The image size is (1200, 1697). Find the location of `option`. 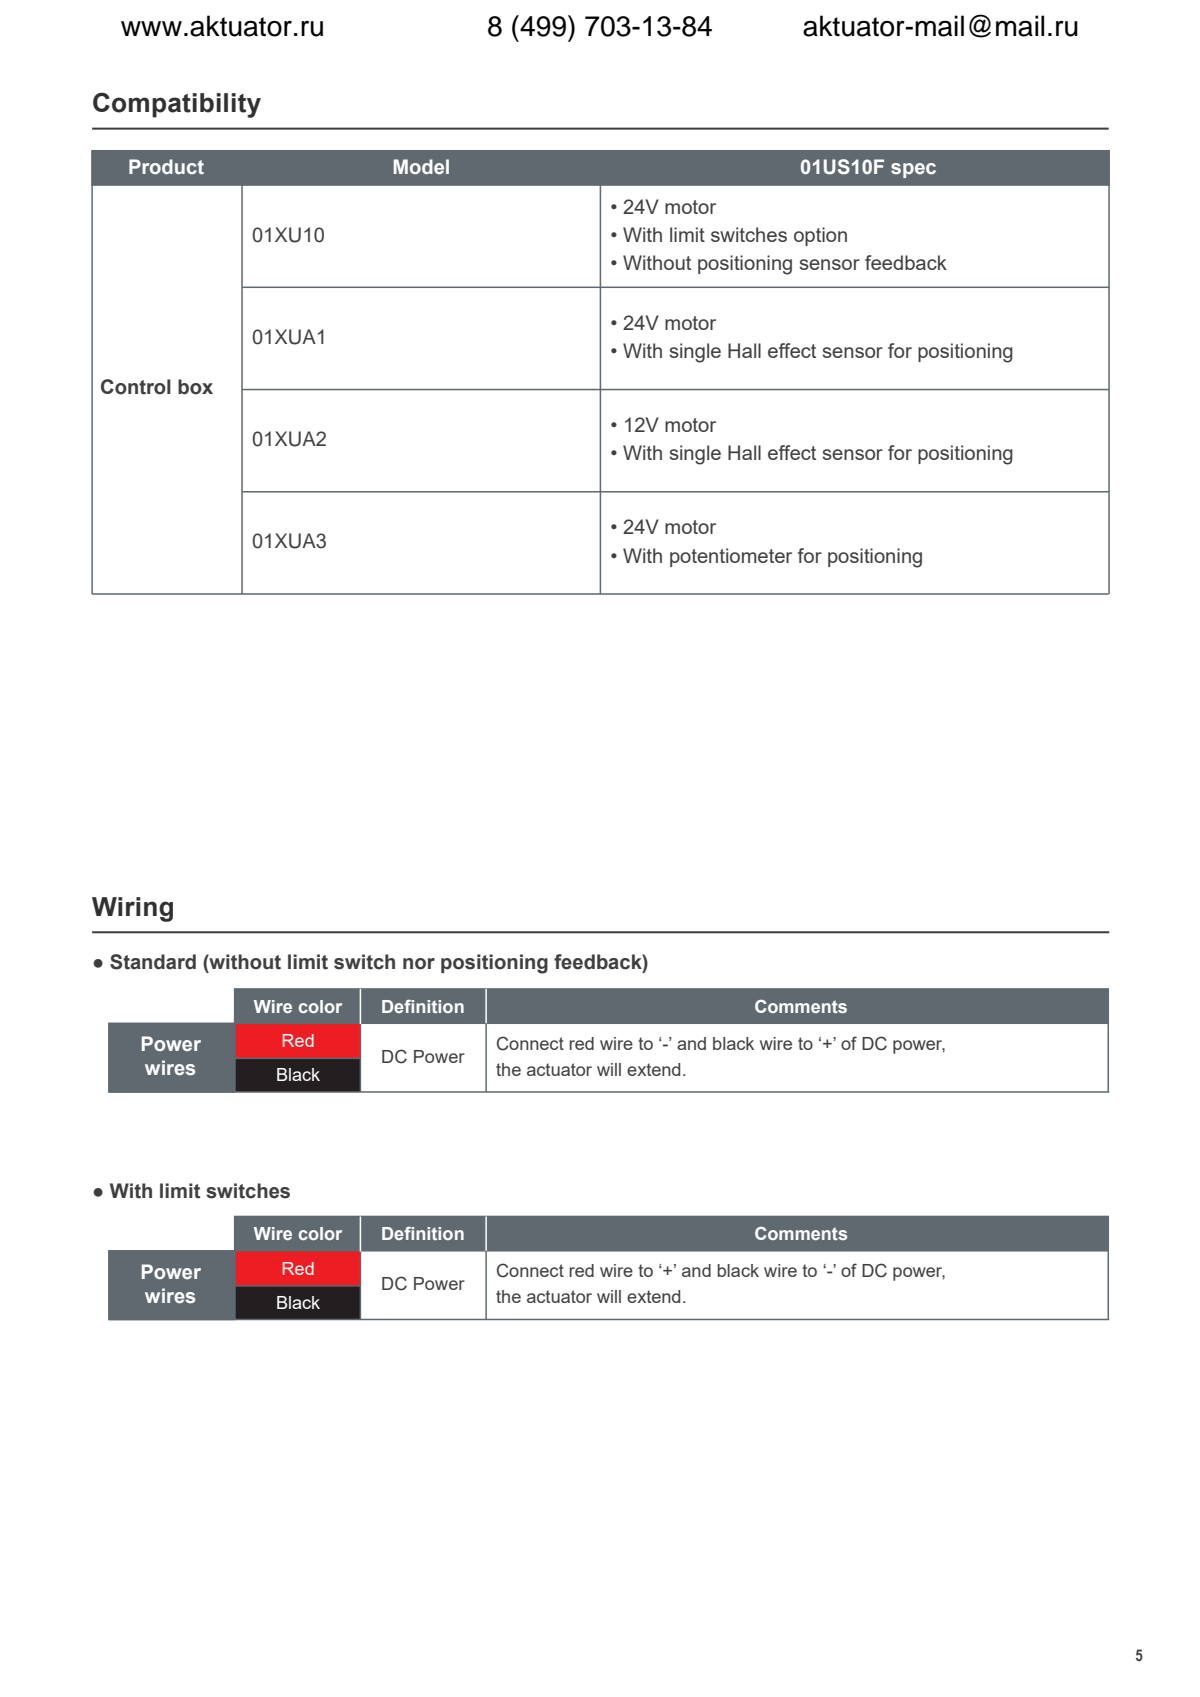

option is located at coordinates (820, 236).
